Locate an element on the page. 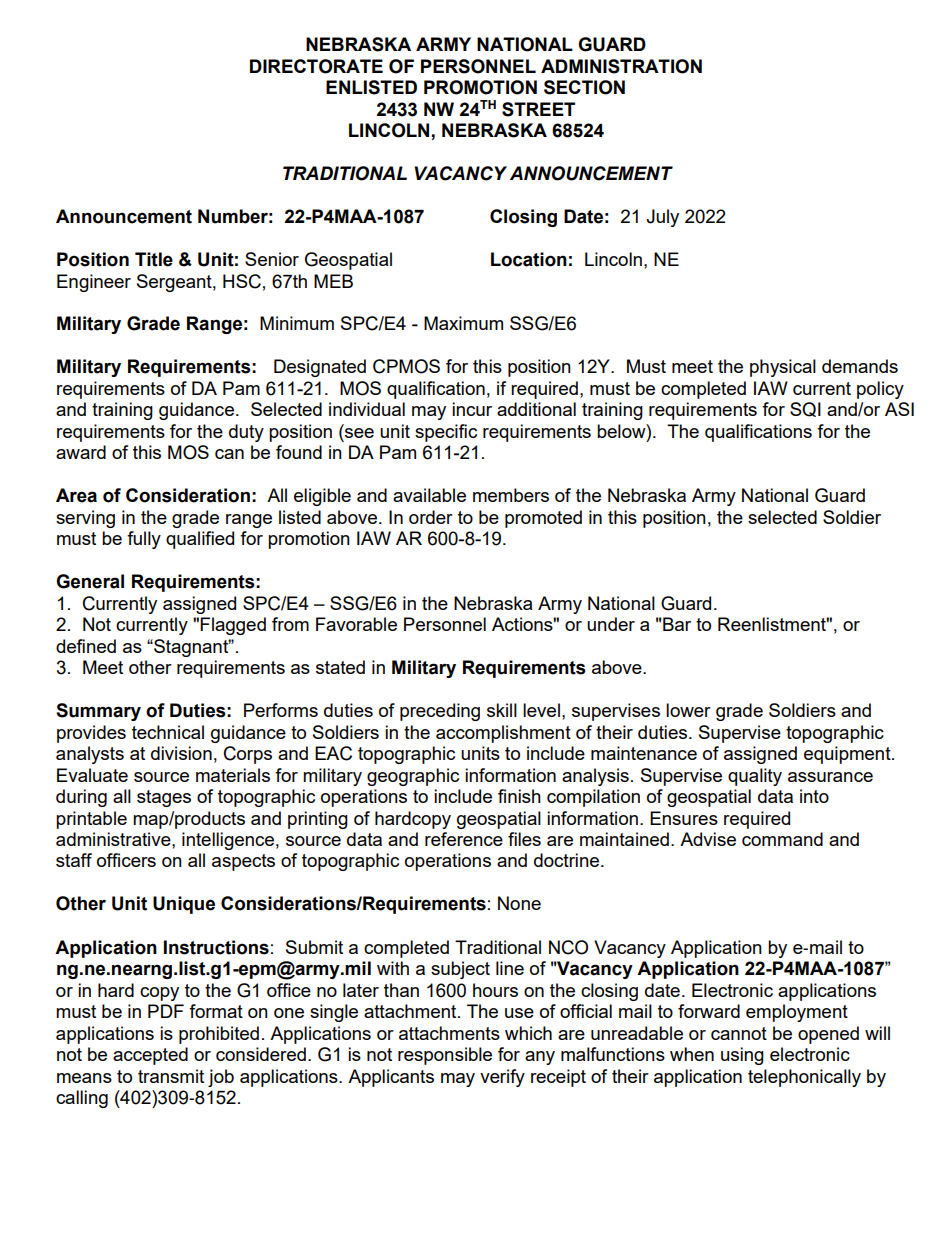 The height and width of the document is (1233, 952). equipment is located at coordinates (848, 755).
